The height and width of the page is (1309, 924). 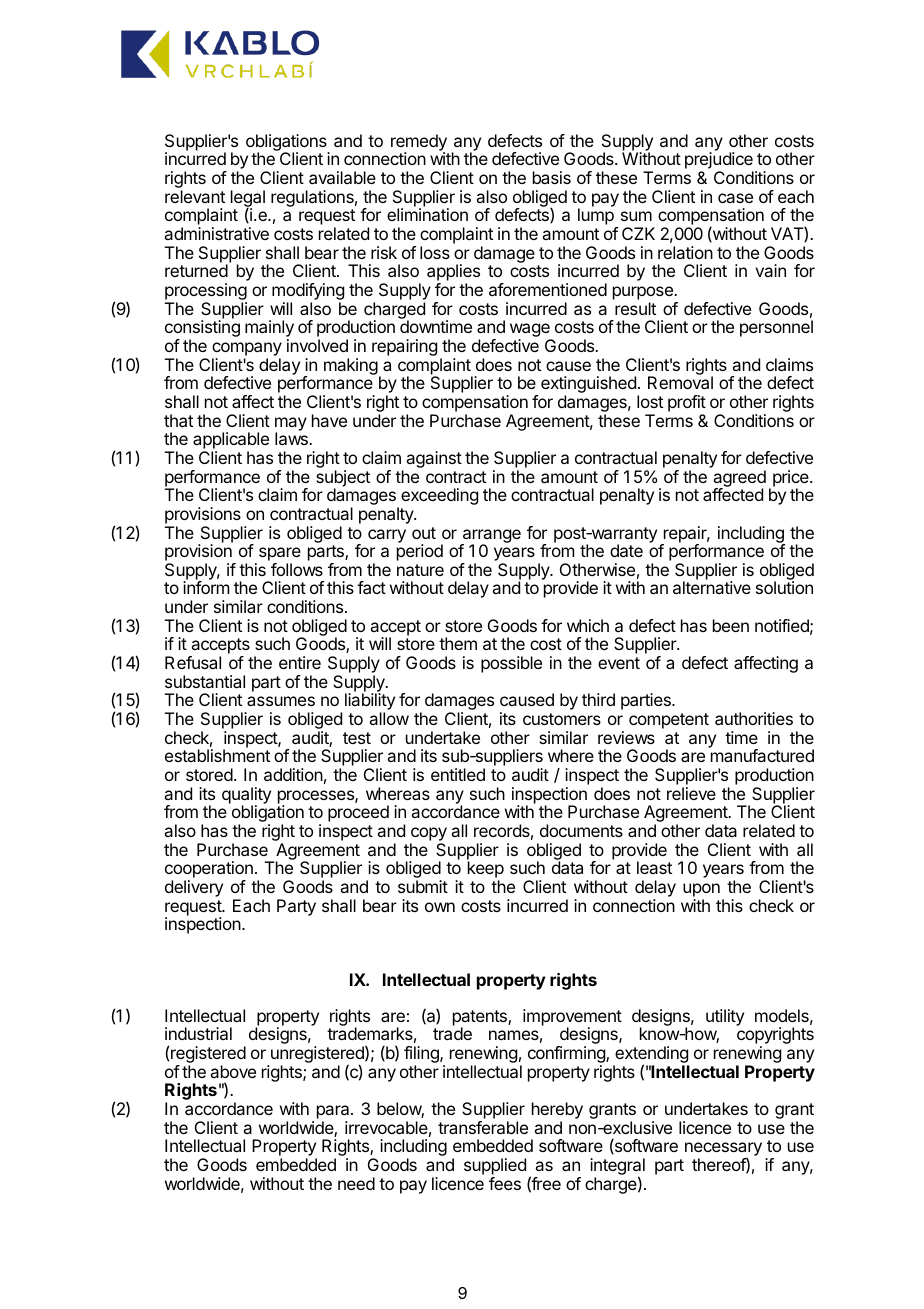 What do you see at coordinates (434, 459) in the page?
I see `against` at bounding box center [434, 459].
